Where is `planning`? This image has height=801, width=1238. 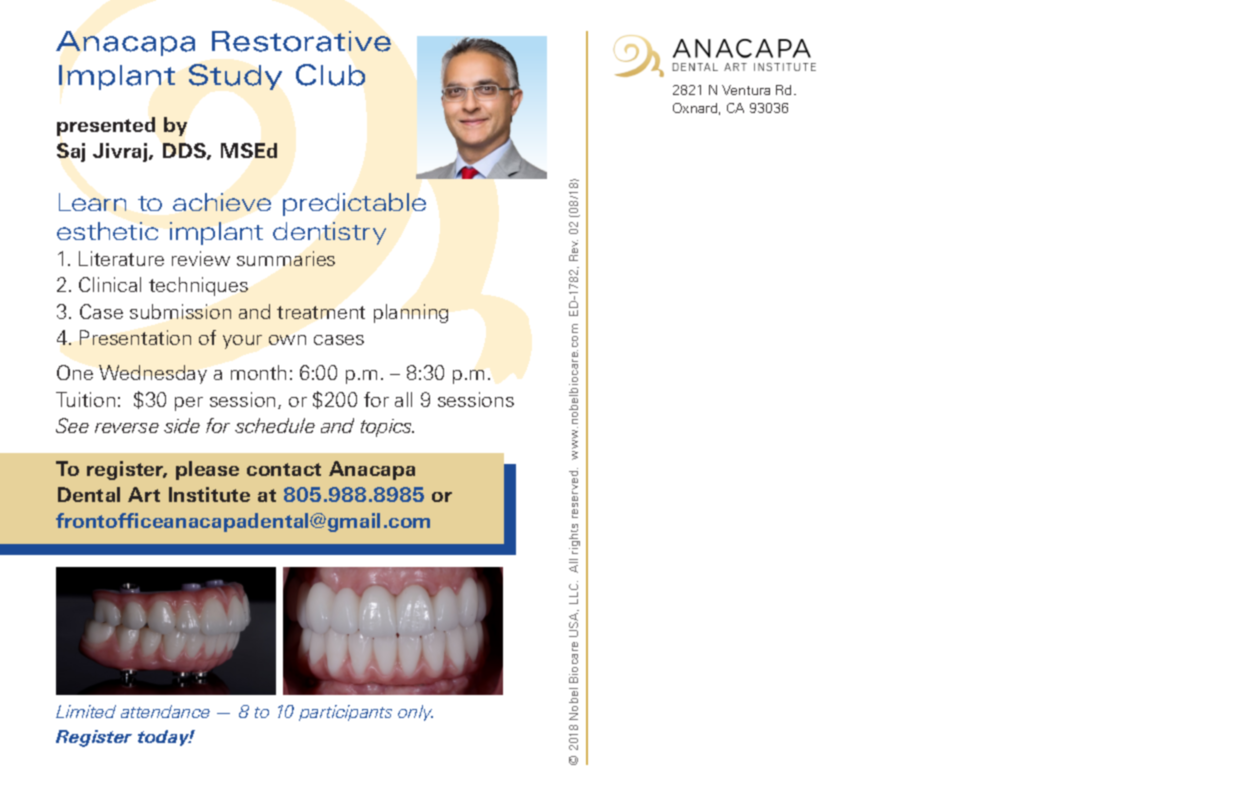 planning is located at coordinates (411, 313).
